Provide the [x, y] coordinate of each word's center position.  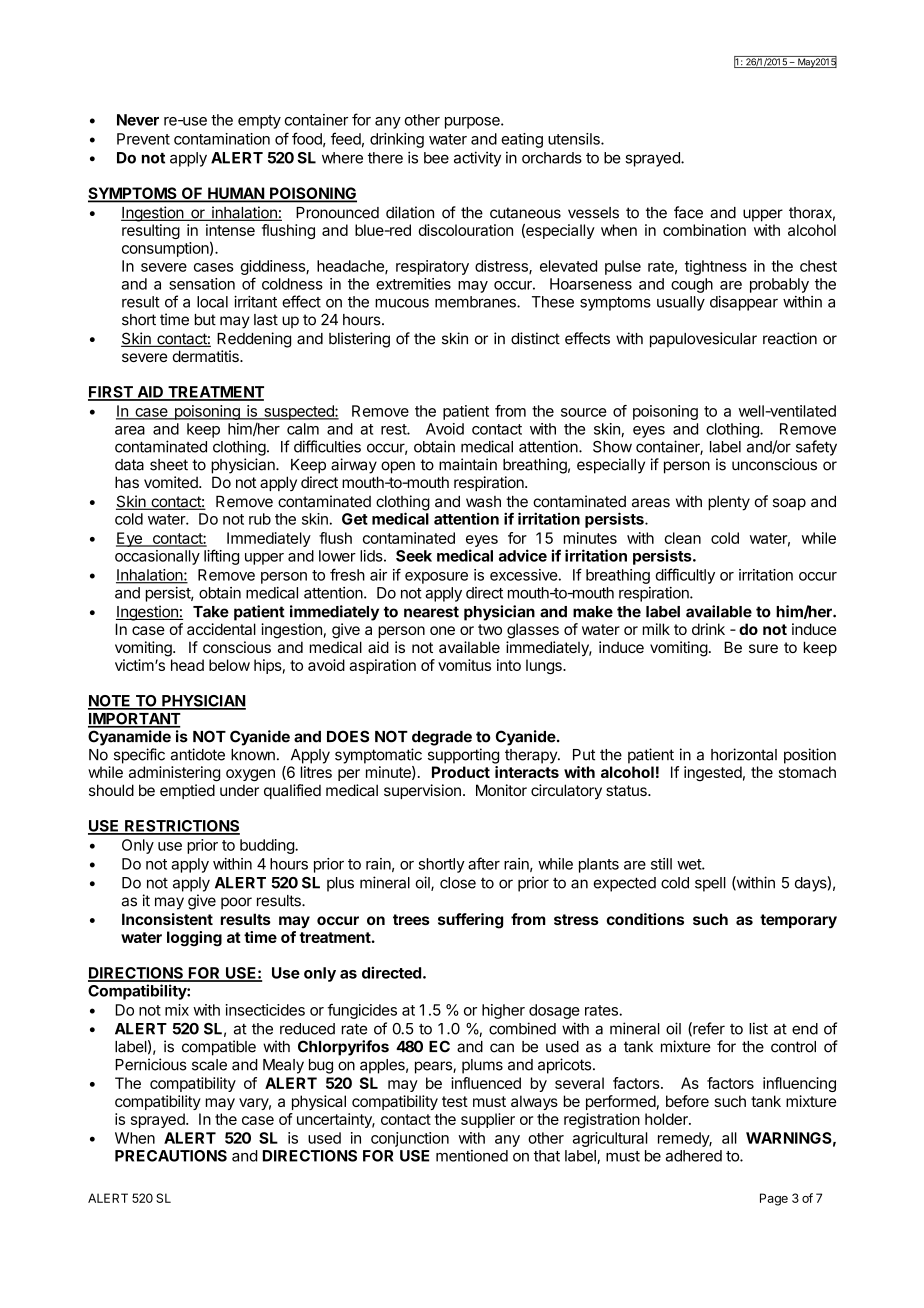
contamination [222, 139]
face [688, 212]
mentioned [472, 1156]
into [509, 665]
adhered [694, 1156]
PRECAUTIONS [171, 1156]
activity [477, 159]
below [229, 665]
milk [656, 629]
